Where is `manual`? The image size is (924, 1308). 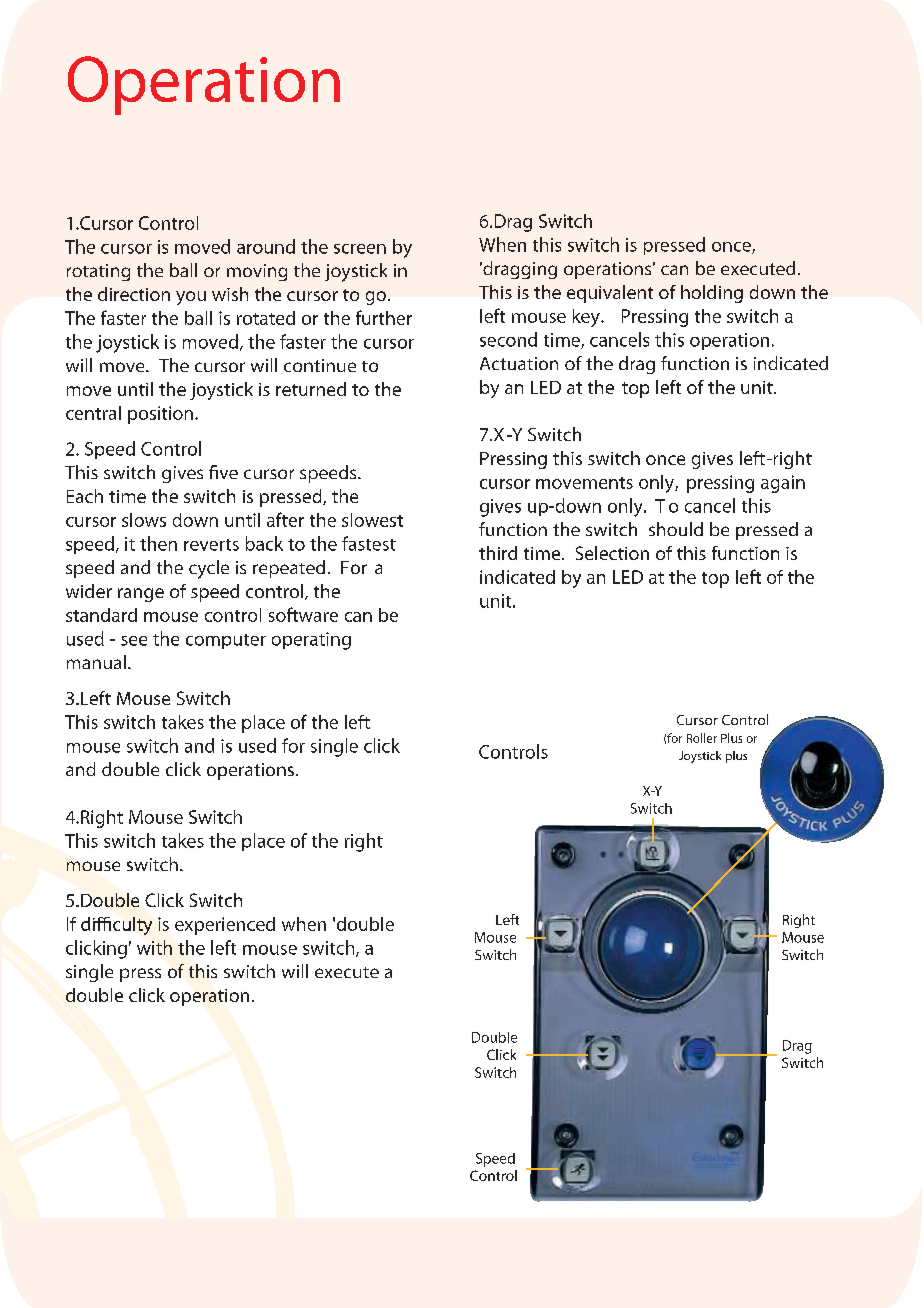 manual is located at coordinates (96, 662).
